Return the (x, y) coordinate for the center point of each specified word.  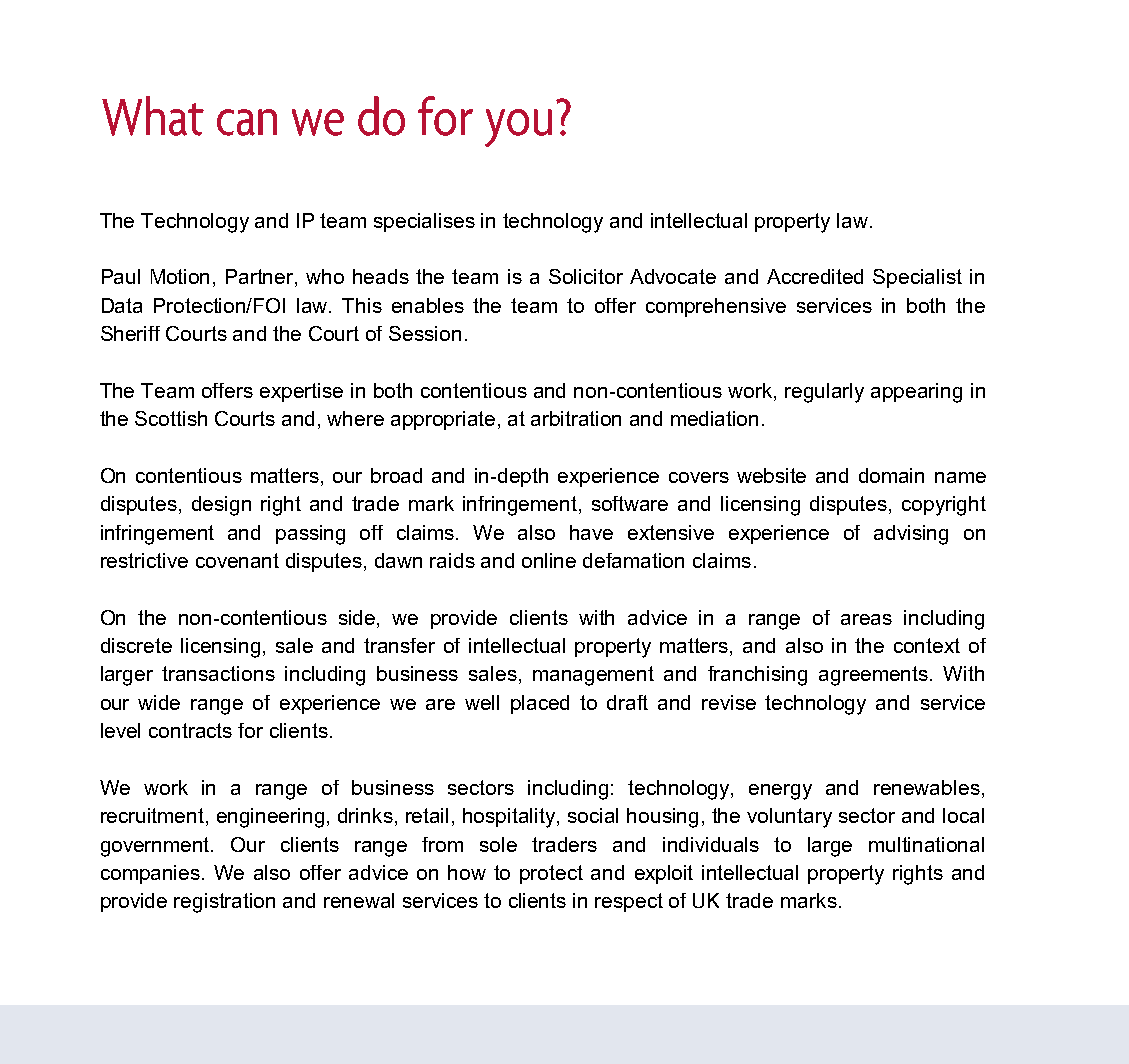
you (518, 128)
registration (224, 903)
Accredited (815, 276)
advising (911, 535)
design (221, 506)
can (247, 122)
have (591, 532)
